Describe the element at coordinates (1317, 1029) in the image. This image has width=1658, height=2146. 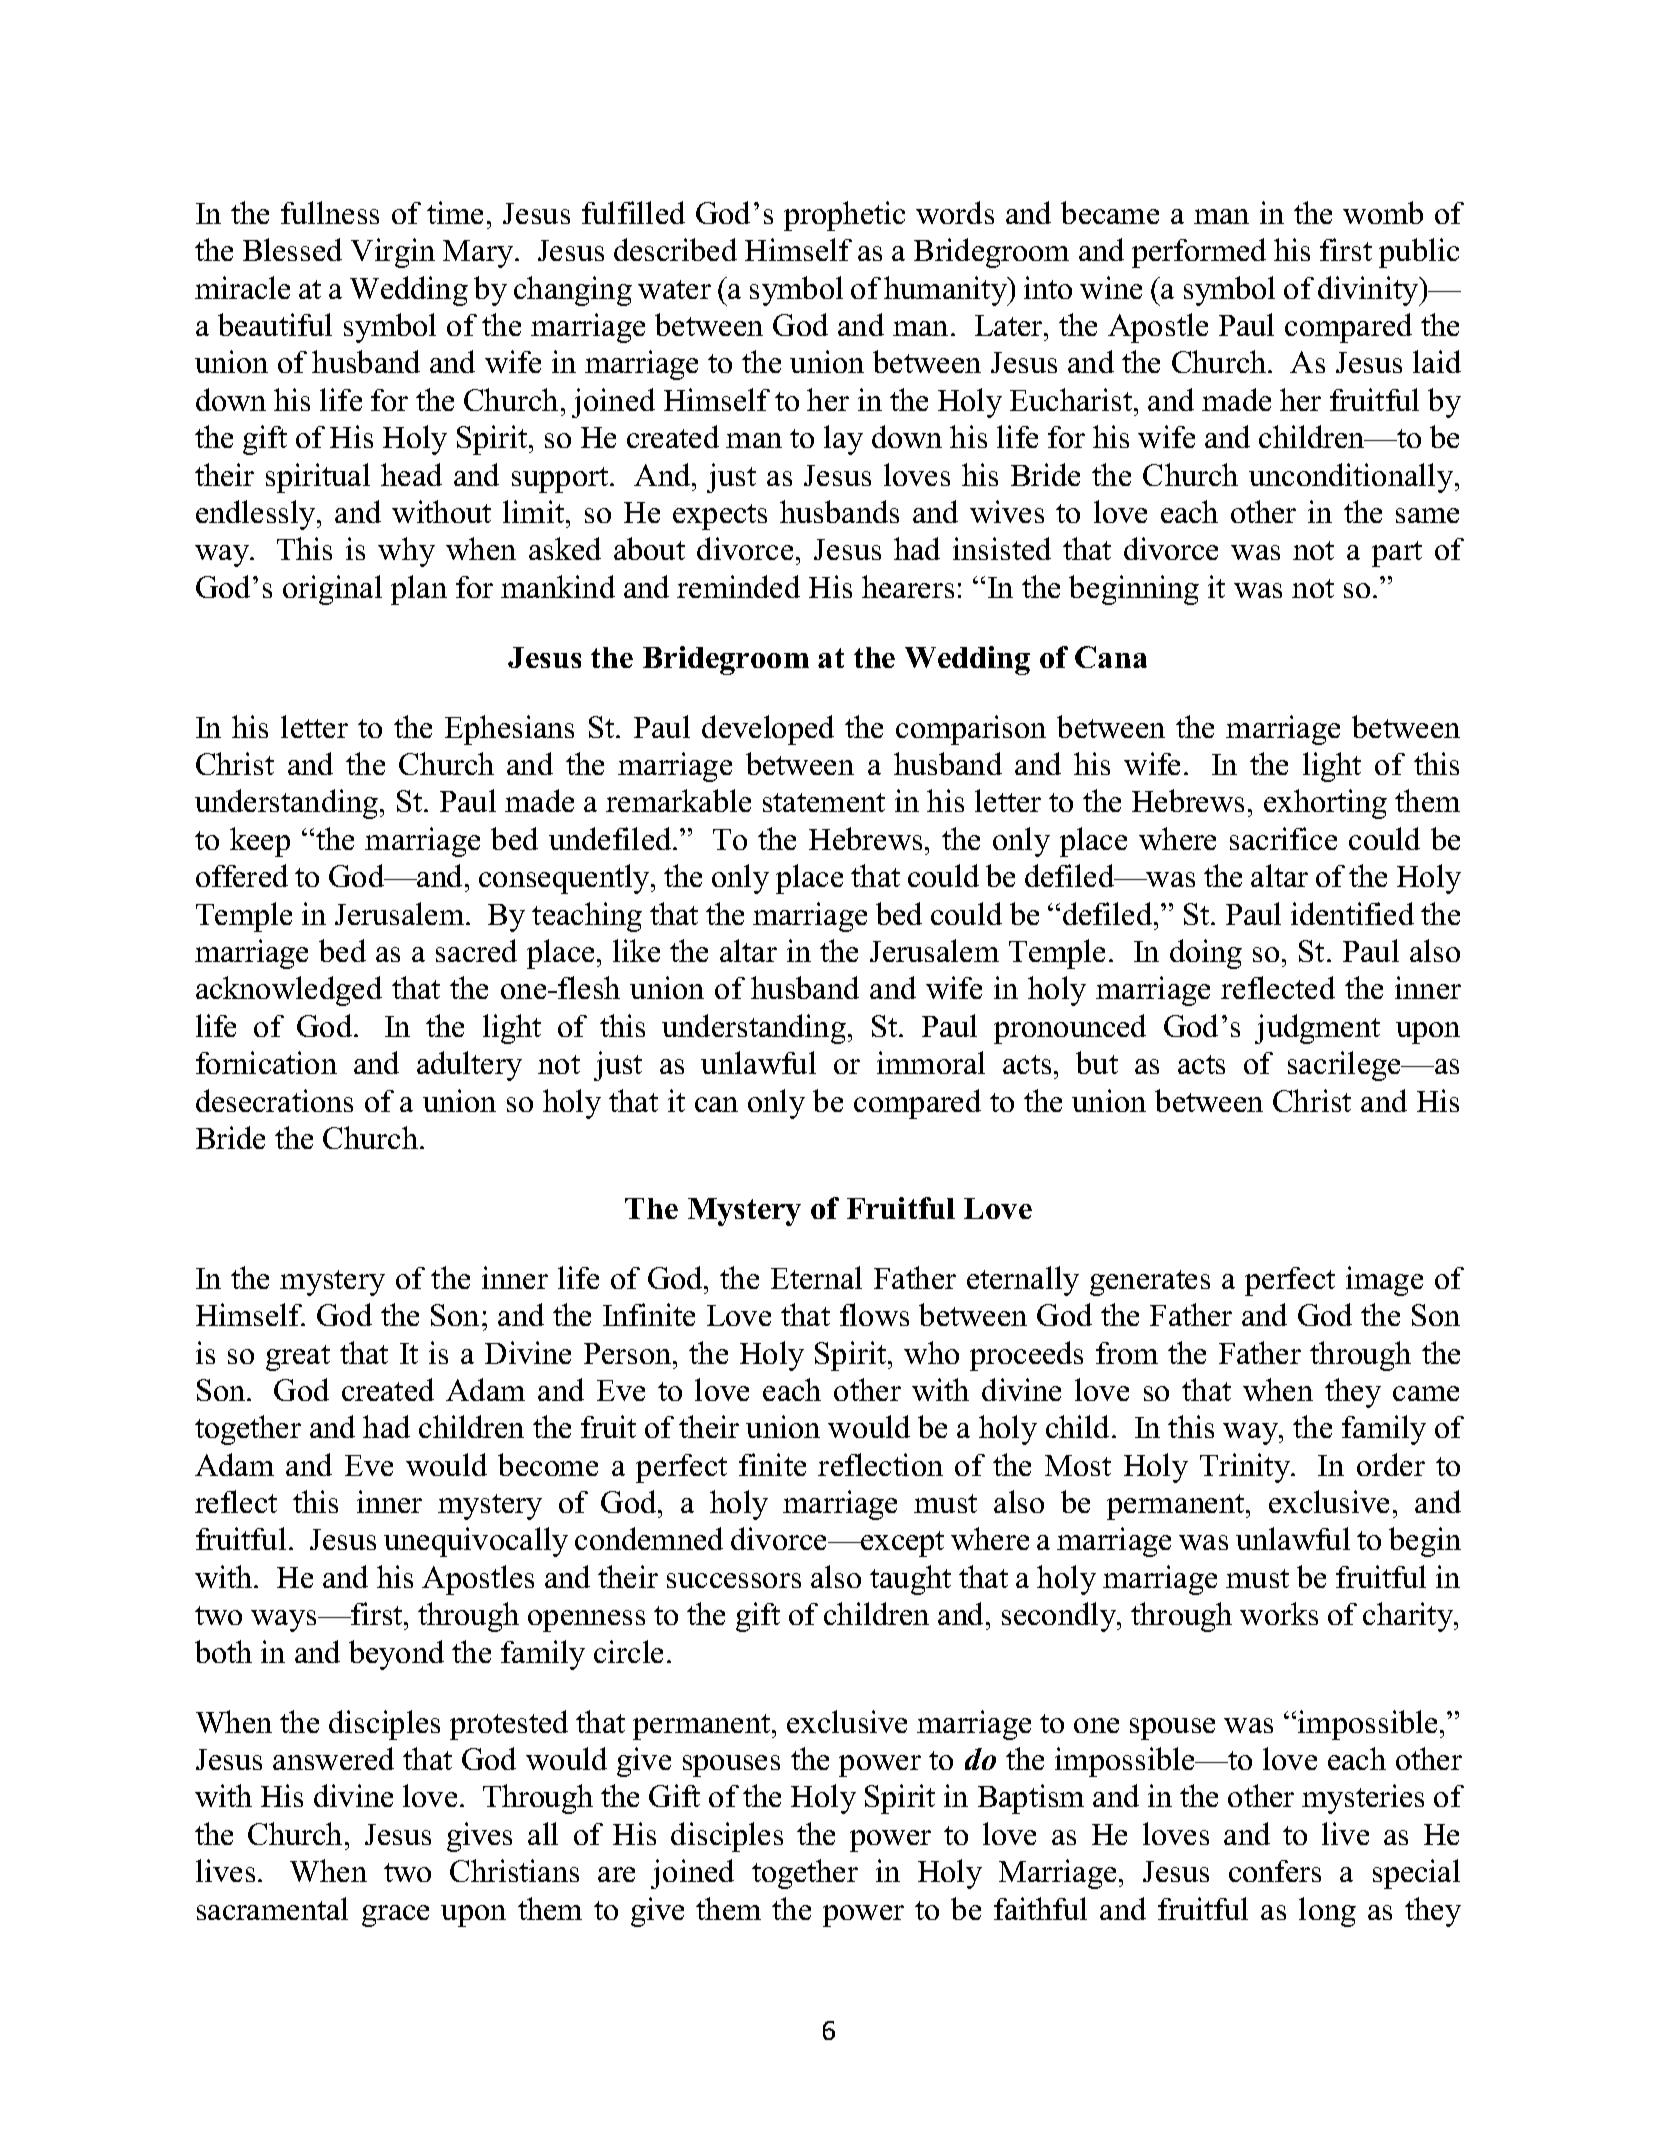
I see `judgment` at that location.
